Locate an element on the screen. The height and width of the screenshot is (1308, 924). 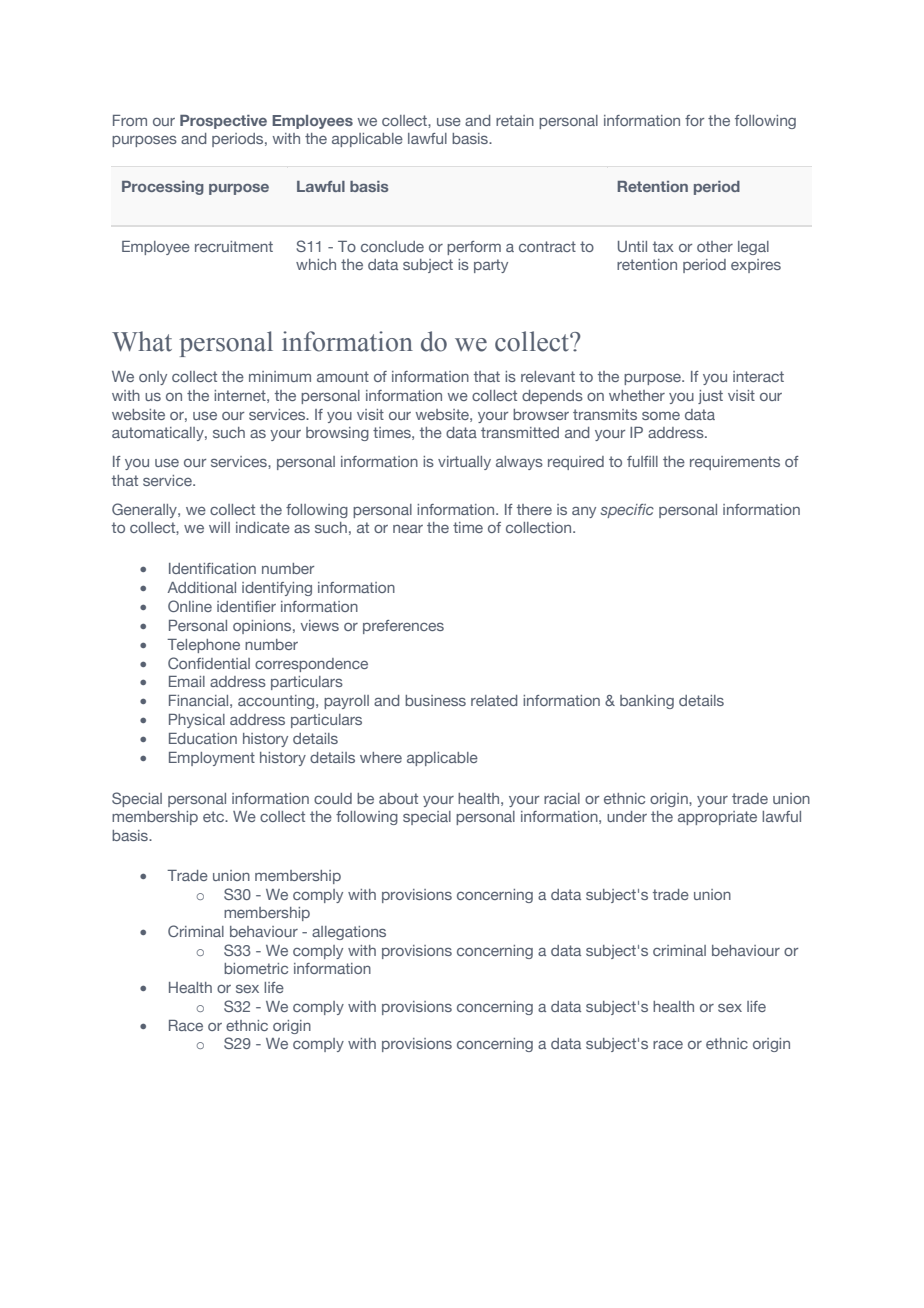
retain is located at coordinates (515, 120).
